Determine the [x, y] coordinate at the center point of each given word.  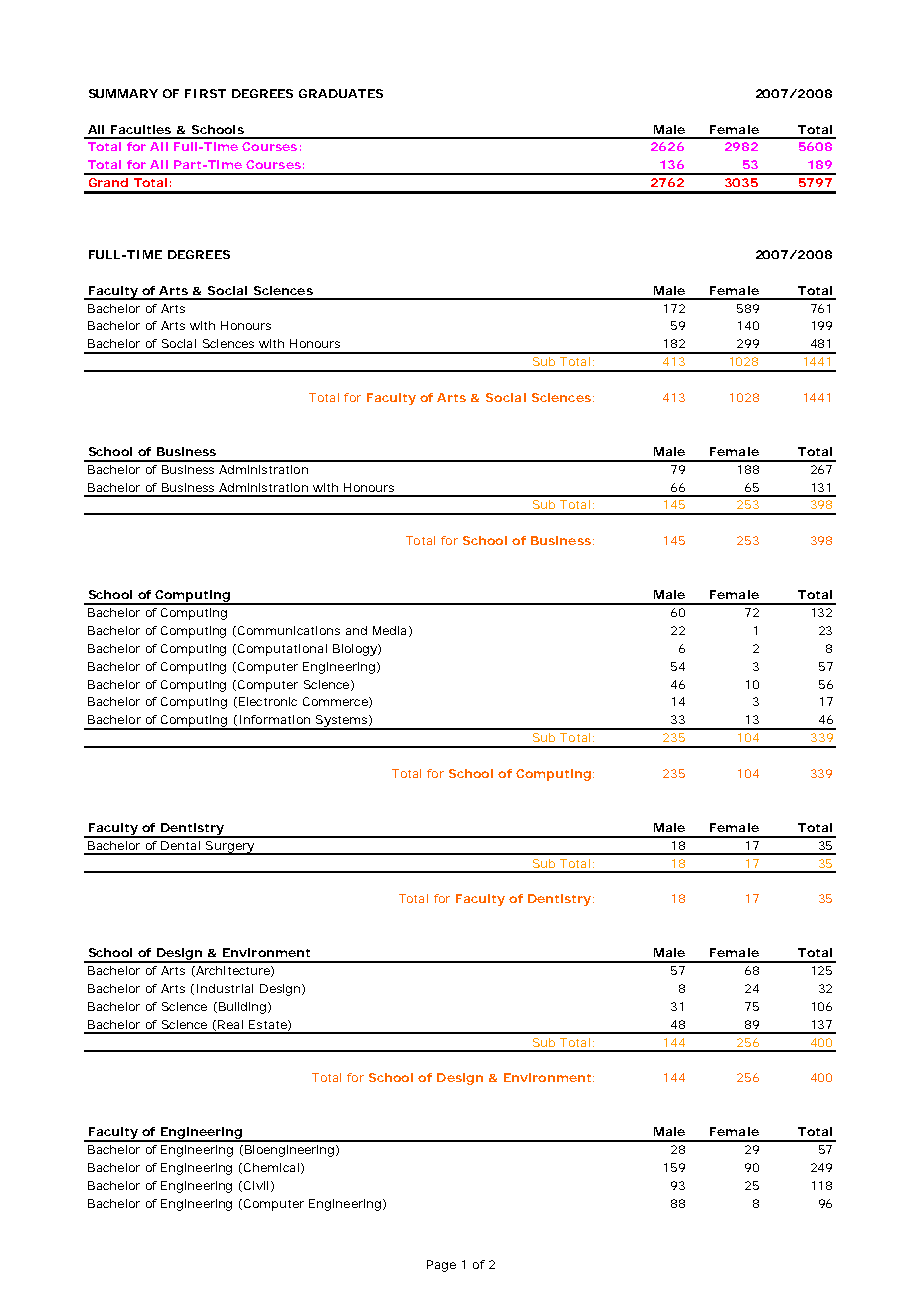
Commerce [335, 701]
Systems [341, 722]
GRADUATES [341, 93]
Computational [282, 650]
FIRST [205, 93]
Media [389, 630]
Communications [289, 630]
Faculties [141, 129]
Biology [355, 650]
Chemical [271, 1167]
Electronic [268, 701]
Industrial [225, 988]
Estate [268, 1024]
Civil [256, 1185]
